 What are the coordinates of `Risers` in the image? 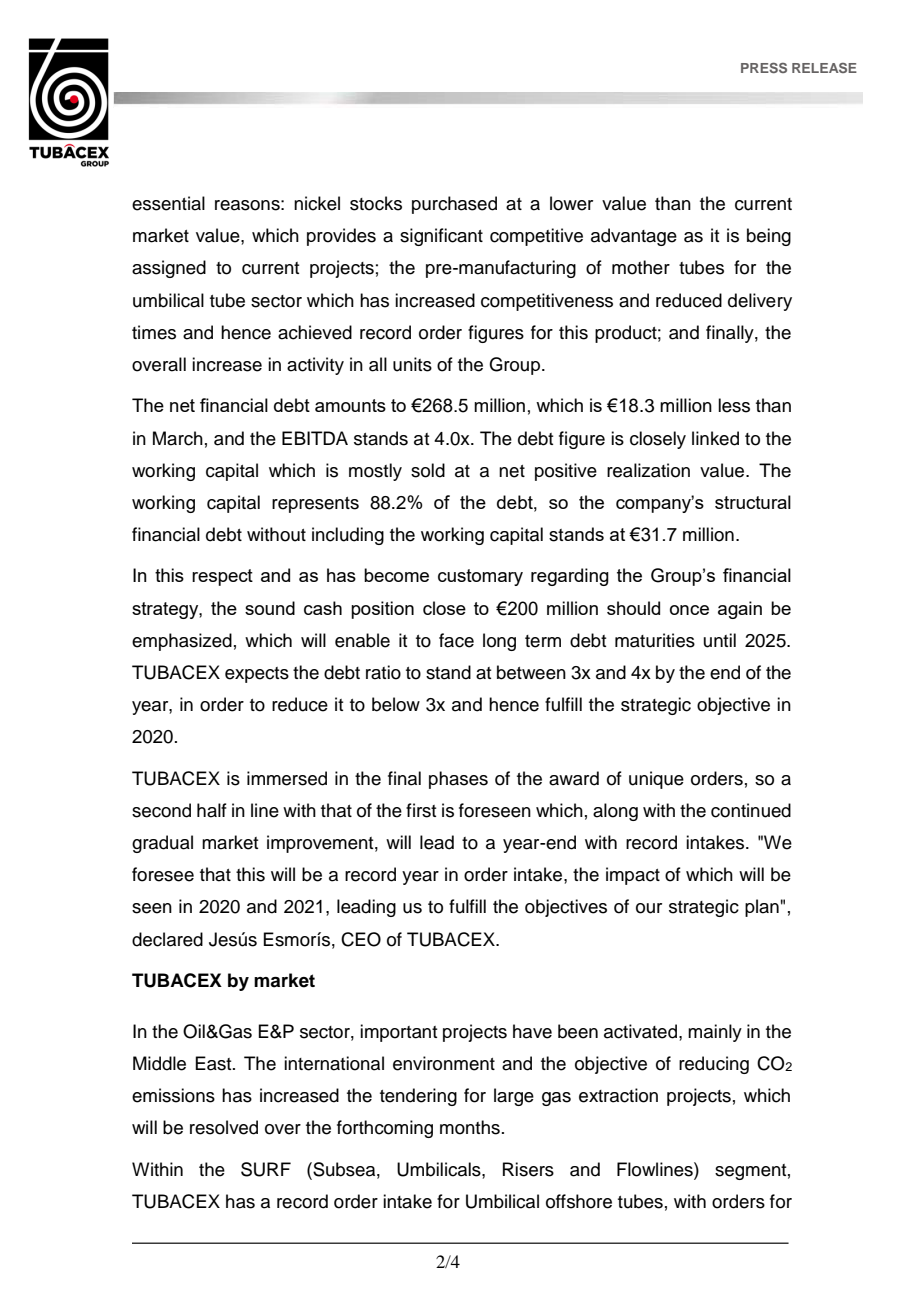 It's located at (528, 1169).
